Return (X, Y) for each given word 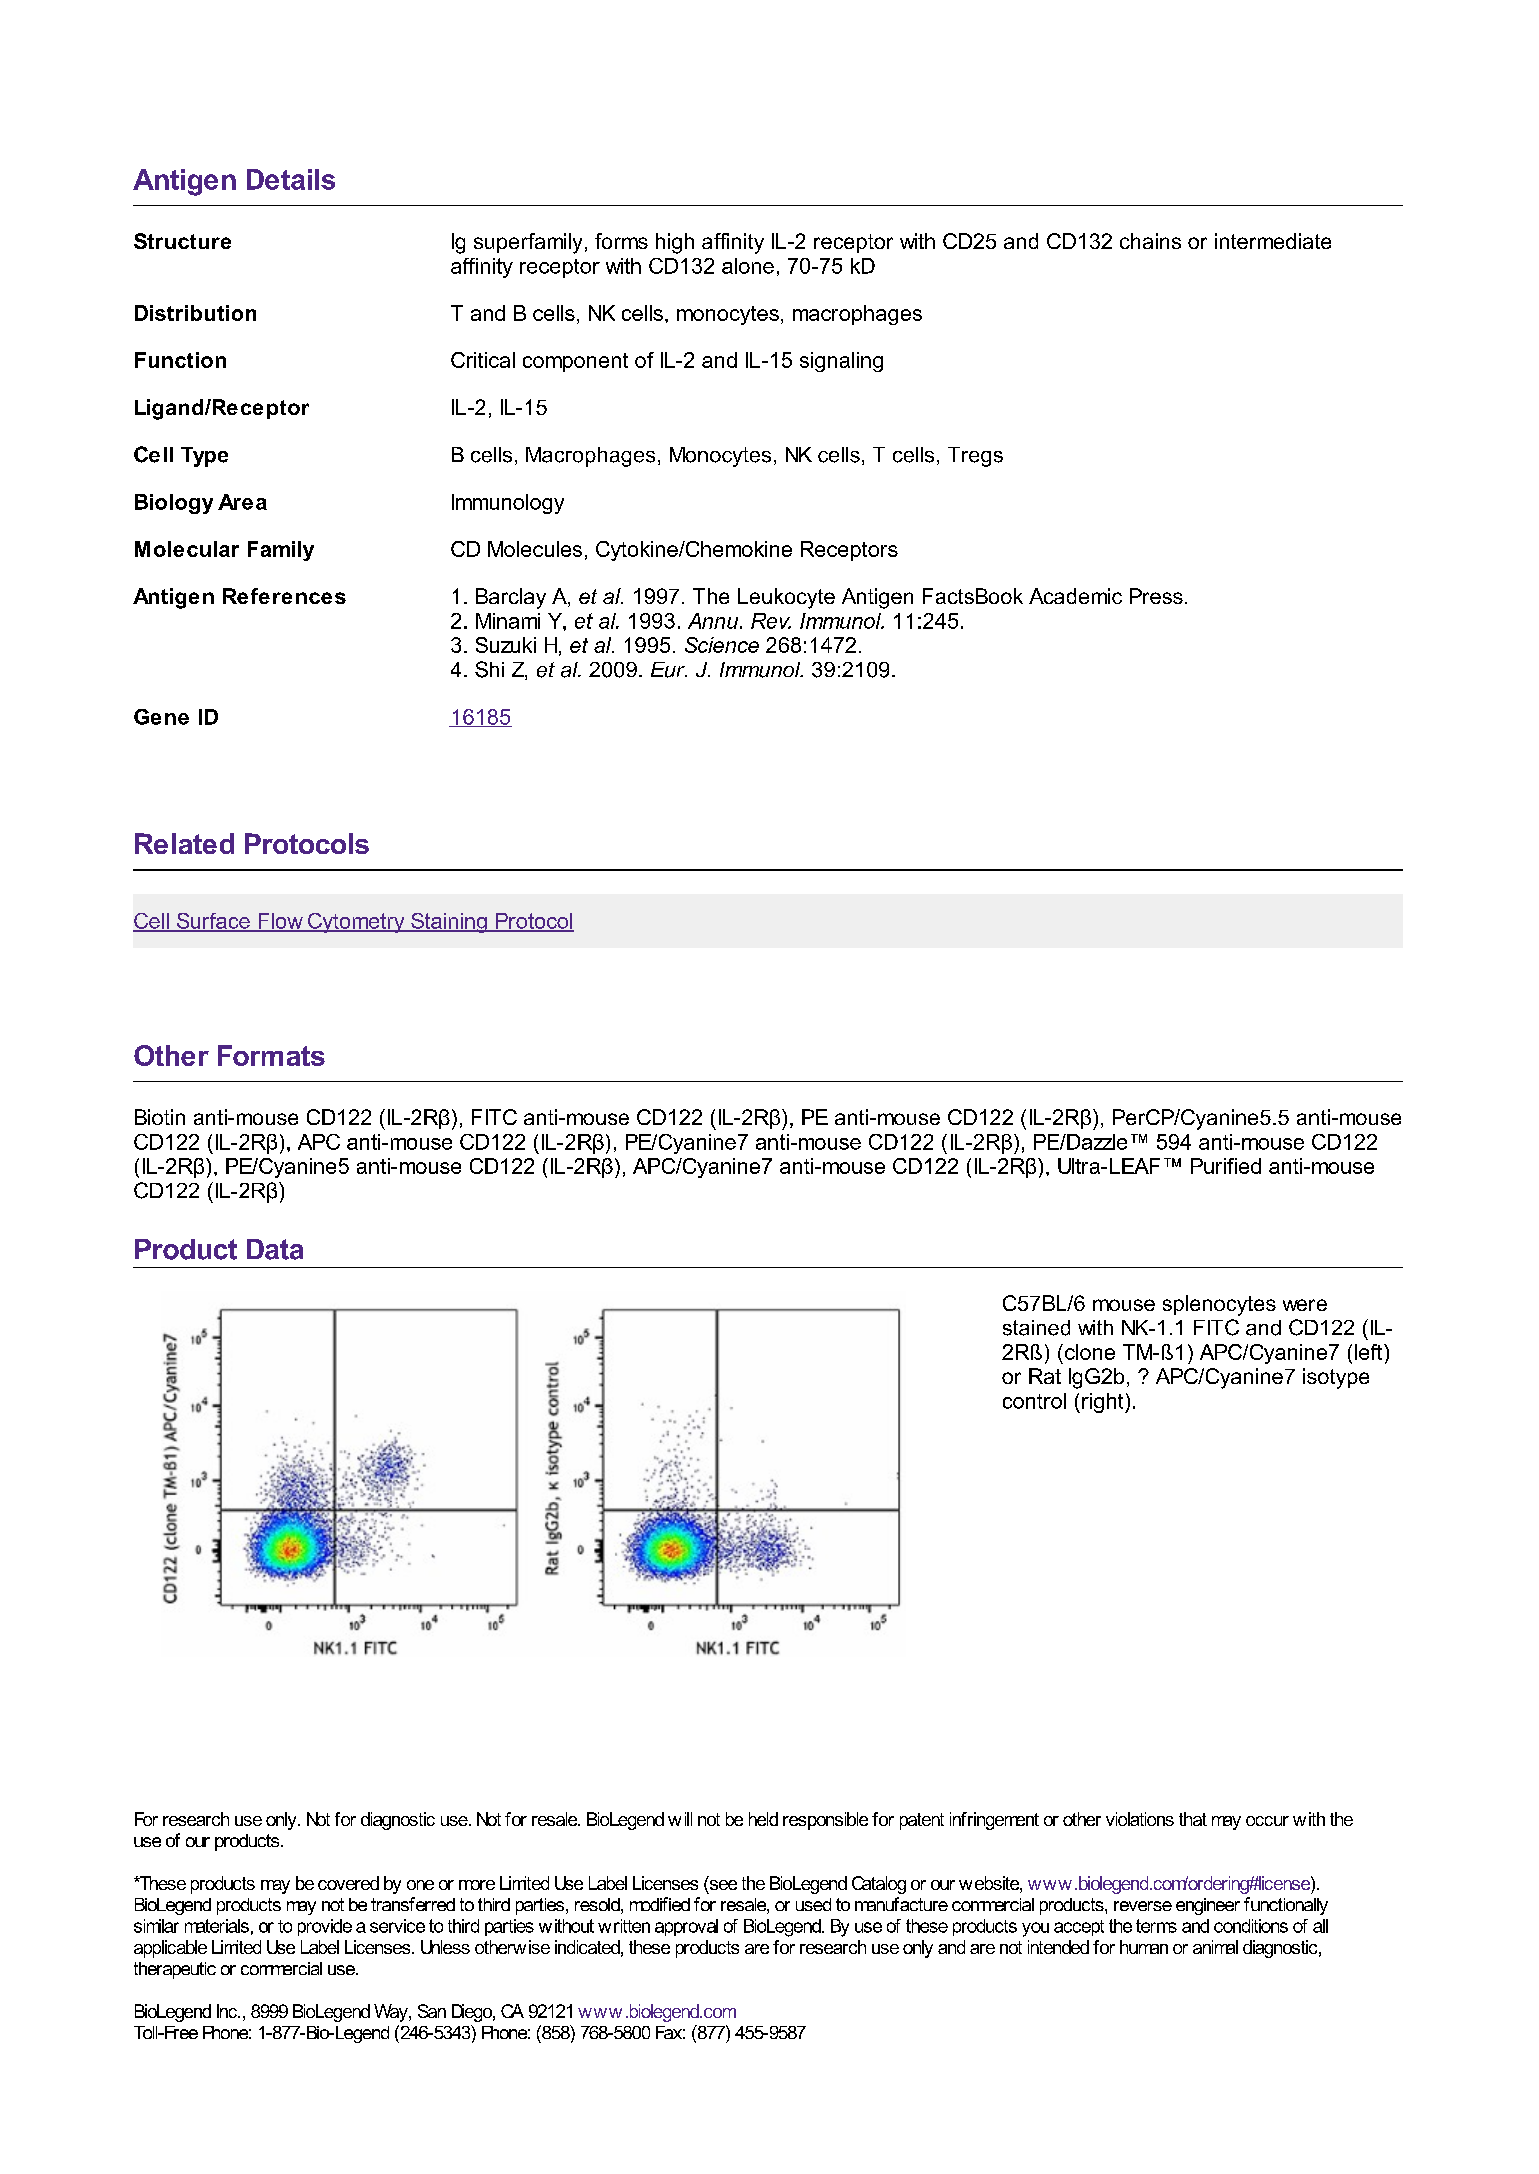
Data (275, 1249)
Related (184, 843)
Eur (669, 670)
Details (291, 179)
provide (325, 1927)
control (1034, 1401)
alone (748, 266)
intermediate (1273, 241)
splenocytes (1219, 1305)
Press (1156, 596)
